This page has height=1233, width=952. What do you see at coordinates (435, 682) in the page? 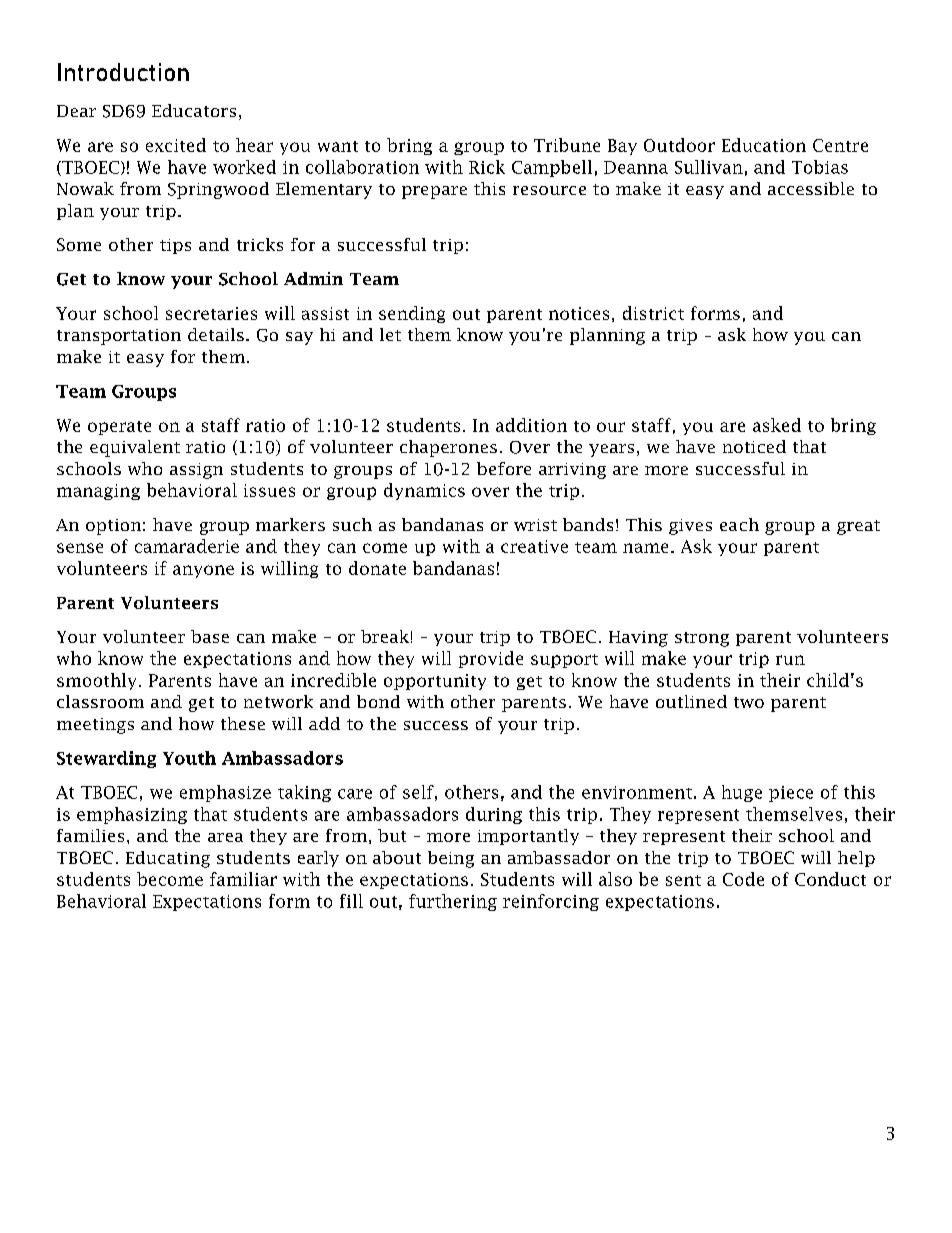
I see `opportunity` at bounding box center [435, 682].
